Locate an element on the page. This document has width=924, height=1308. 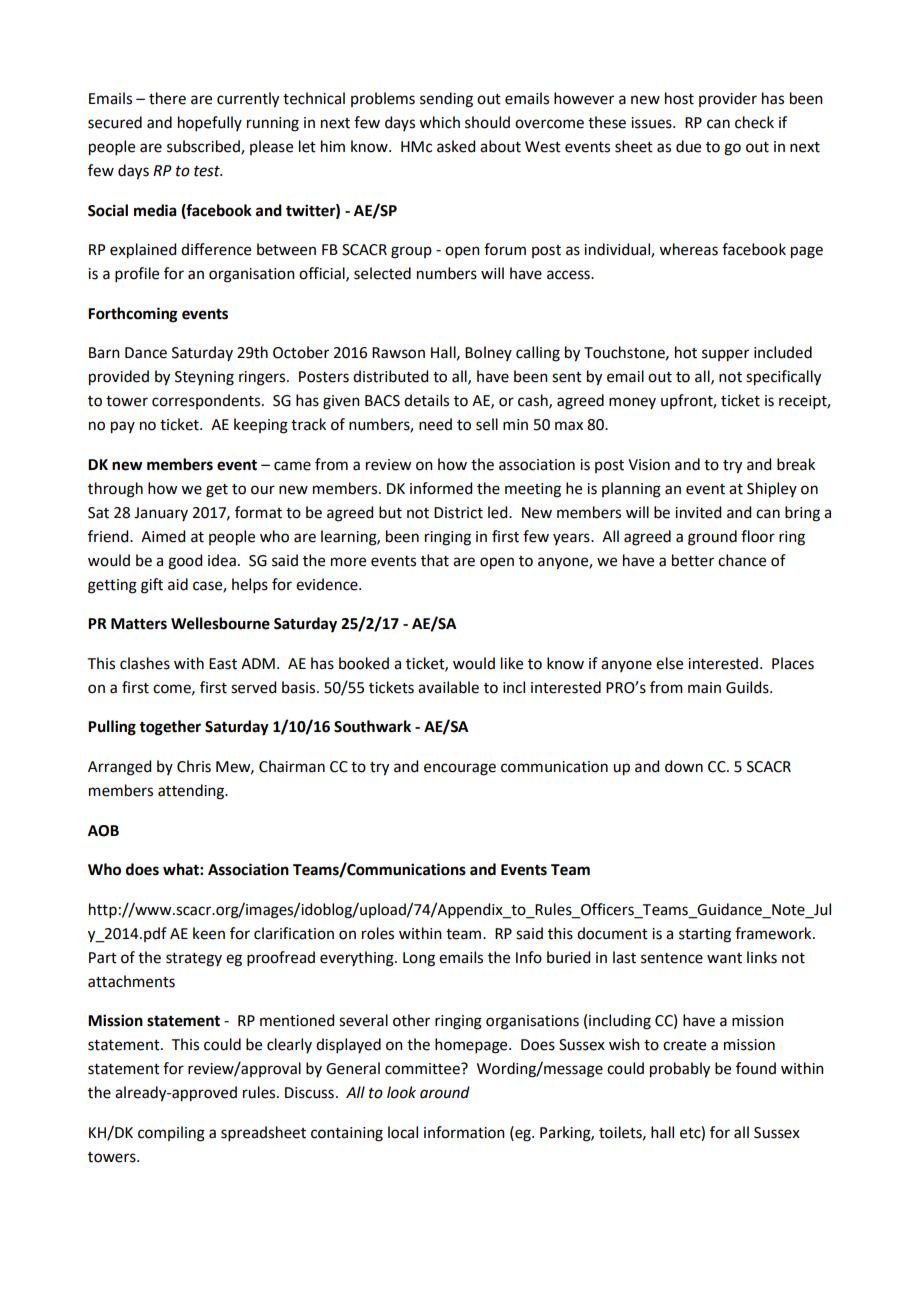
attending is located at coordinates (192, 792).
